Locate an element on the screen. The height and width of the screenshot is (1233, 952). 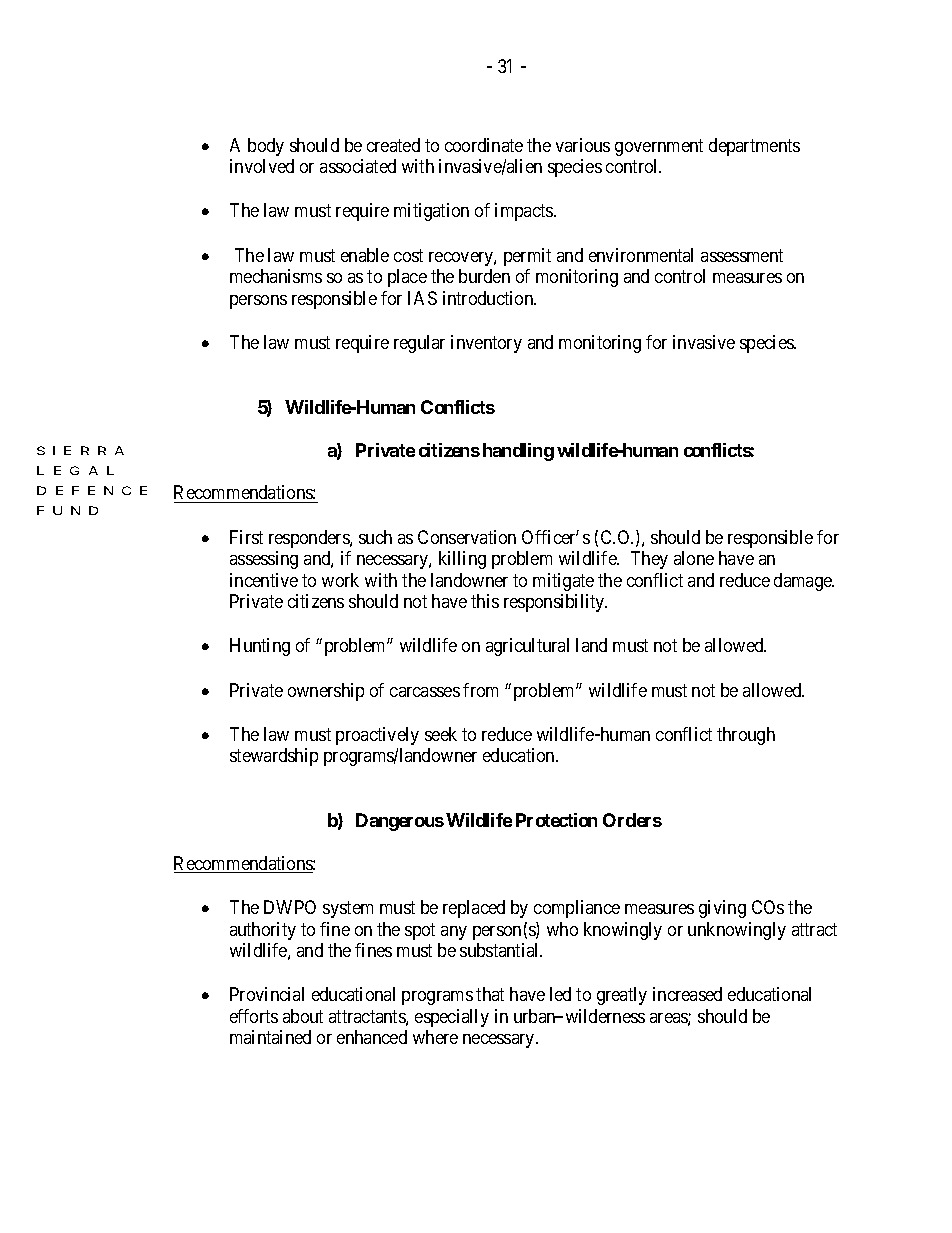
alone is located at coordinates (694, 558).
